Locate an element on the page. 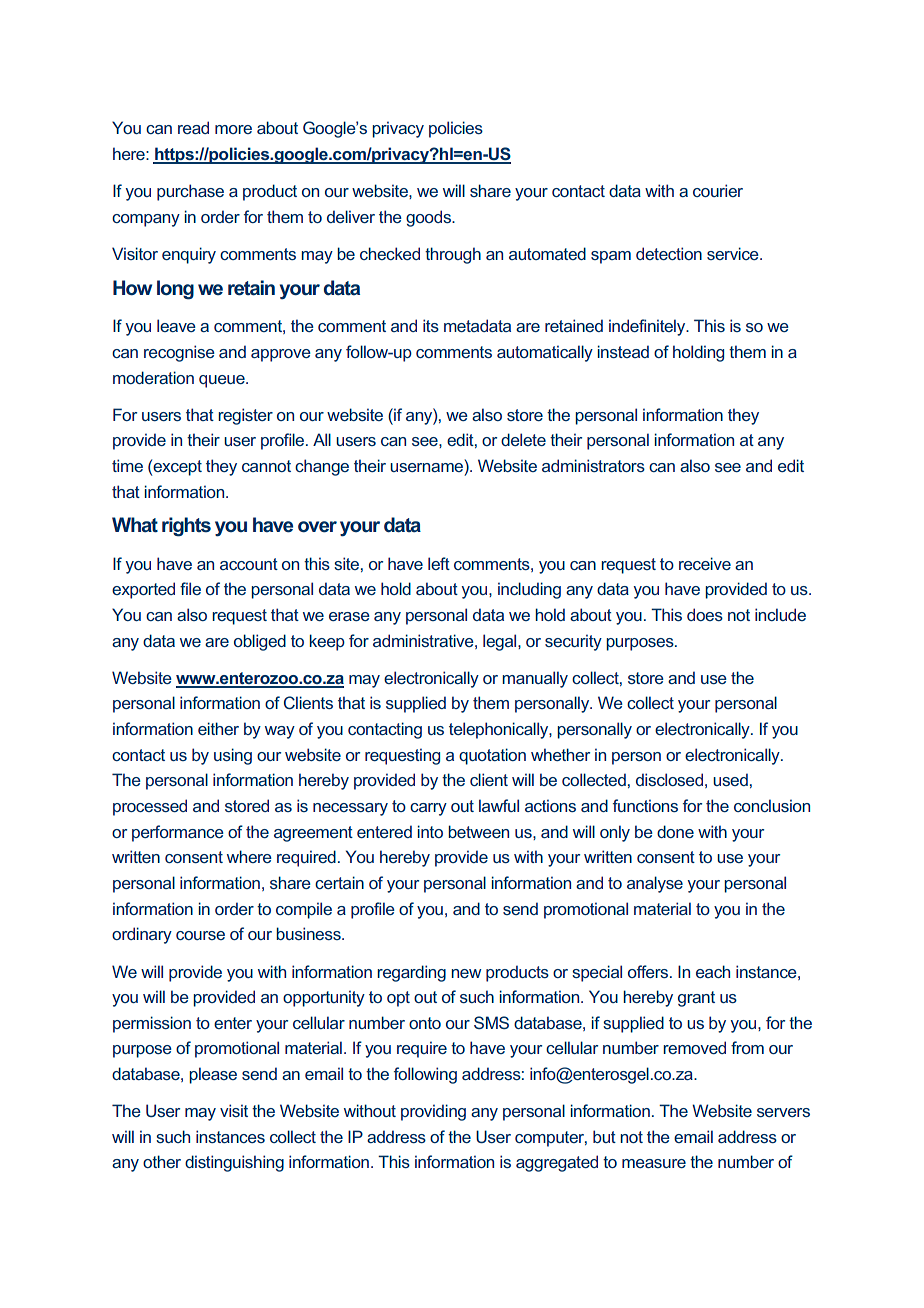 This image has height=1308, width=924. read is located at coordinates (193, 127).
